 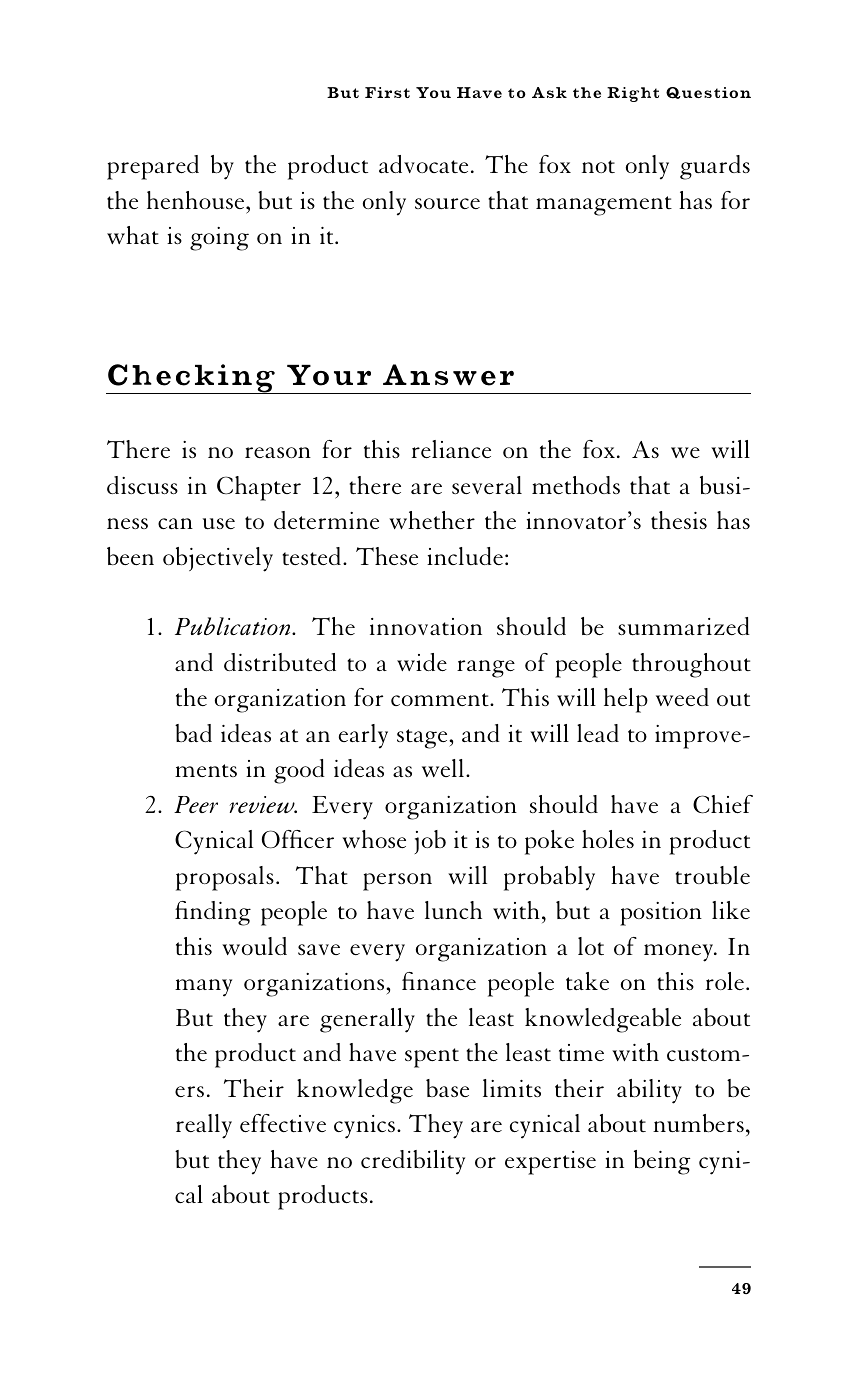 What do you see at coordinates (204, 1126) in the image?
I see `really` at bounding box center [204, 1126].
